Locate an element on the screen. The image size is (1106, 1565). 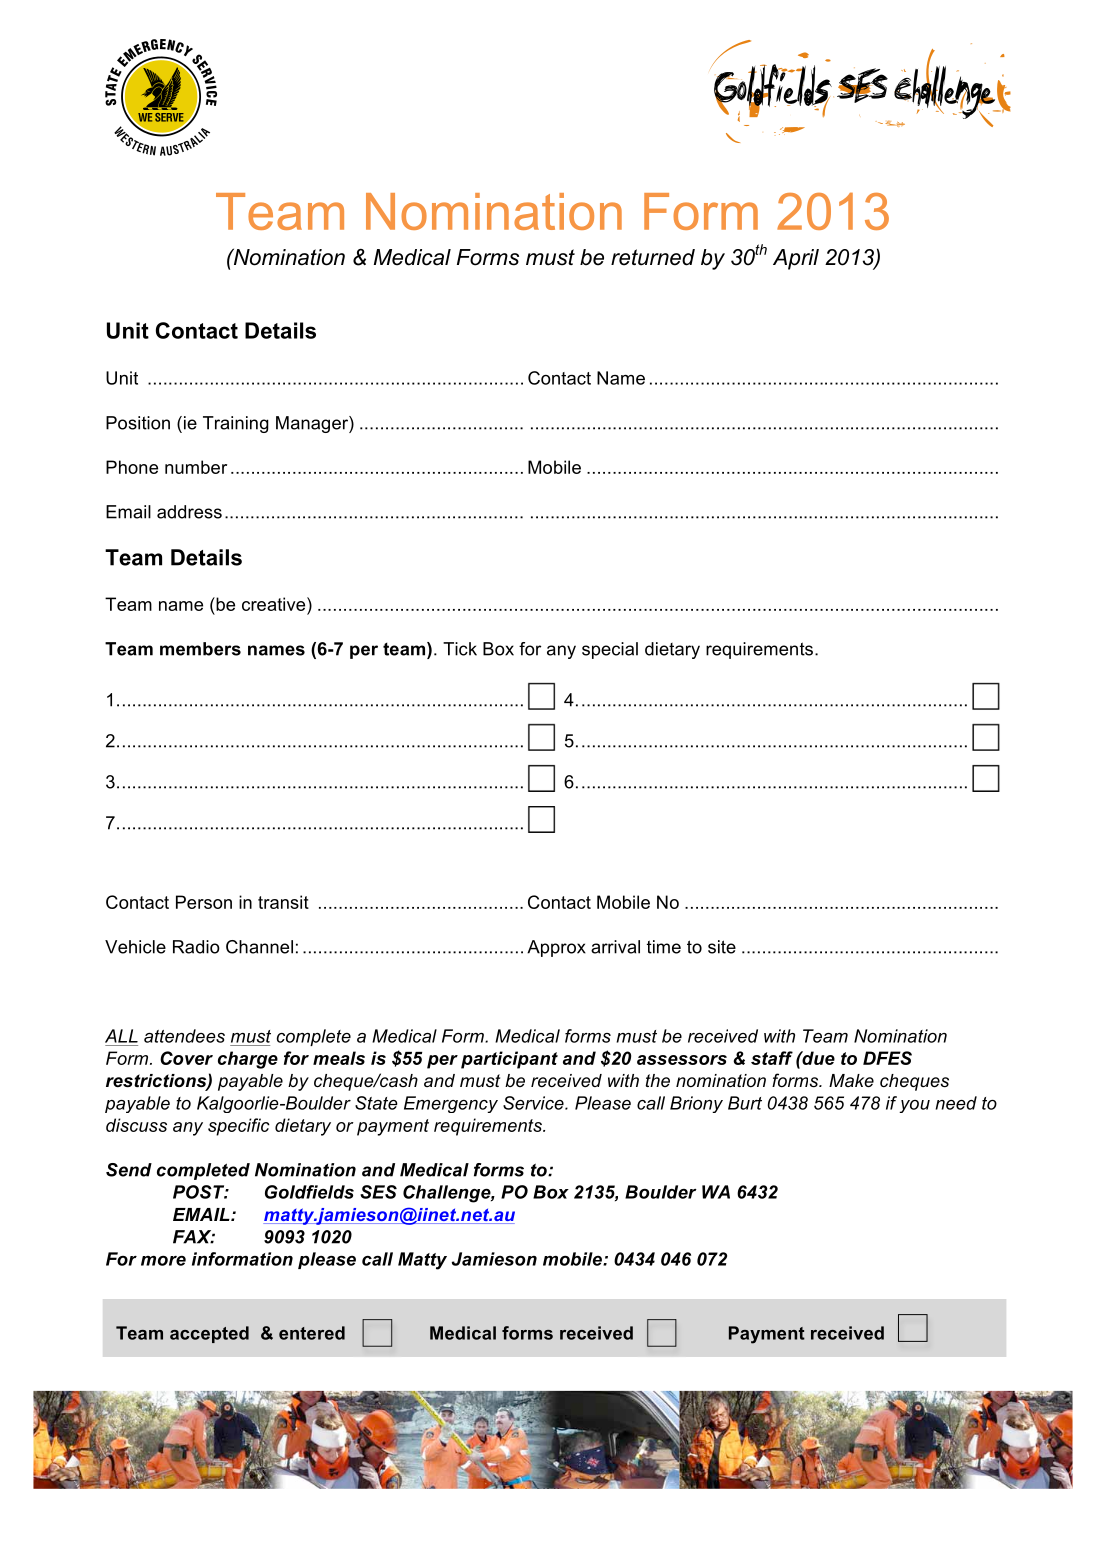
members is located at coordinates (200, 649).
